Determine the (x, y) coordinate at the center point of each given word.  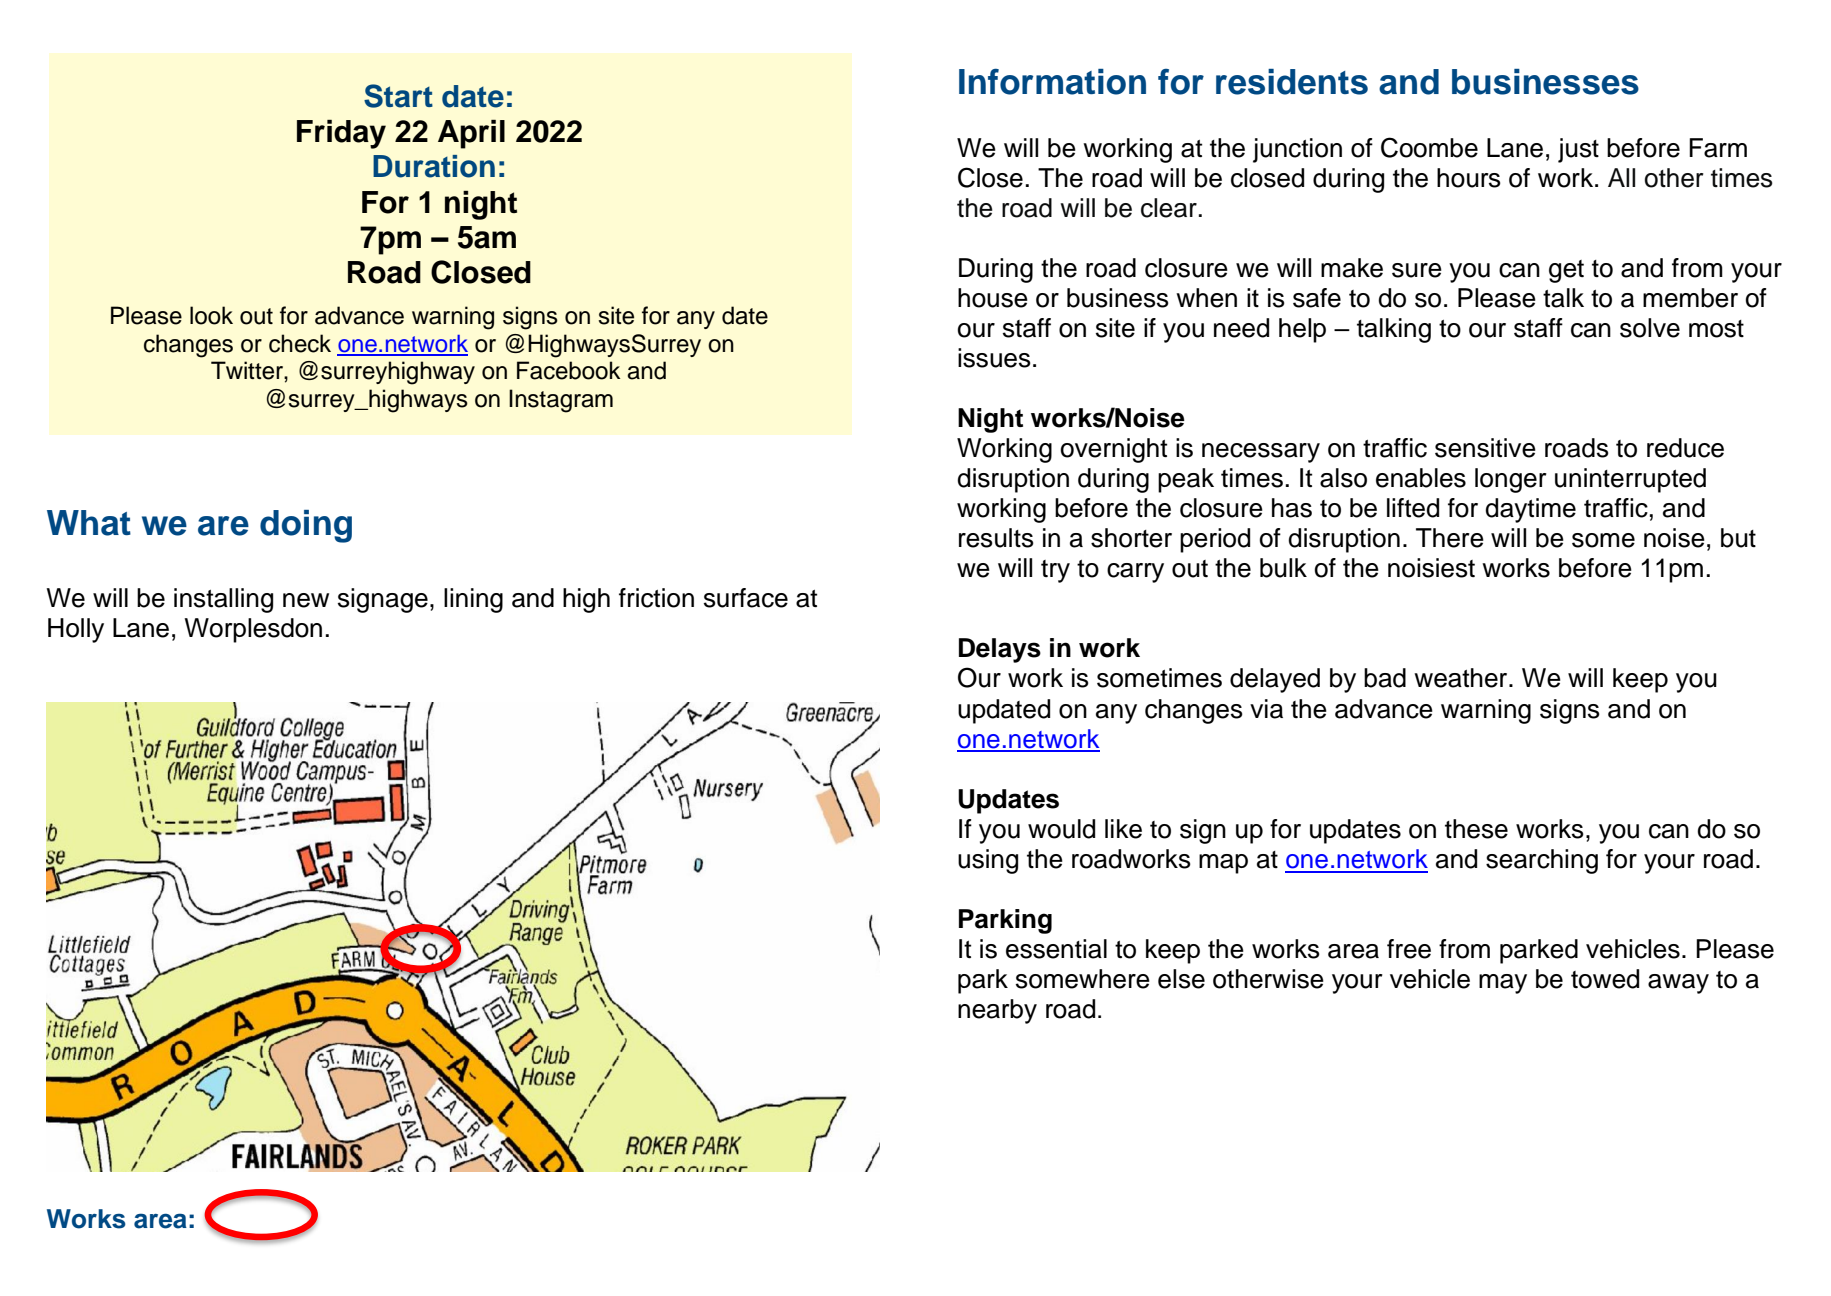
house (993, 298)
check (300, 343)
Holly (76, 630)
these (1476, 829)
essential (1056, 949)
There (1450, 538)
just (1578, 150)
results (996, 538)
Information (1052, 81)
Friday (341, 134)
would (1061, 829)
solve (1650, 328)
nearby (997, 1011)
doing (306, 526)
